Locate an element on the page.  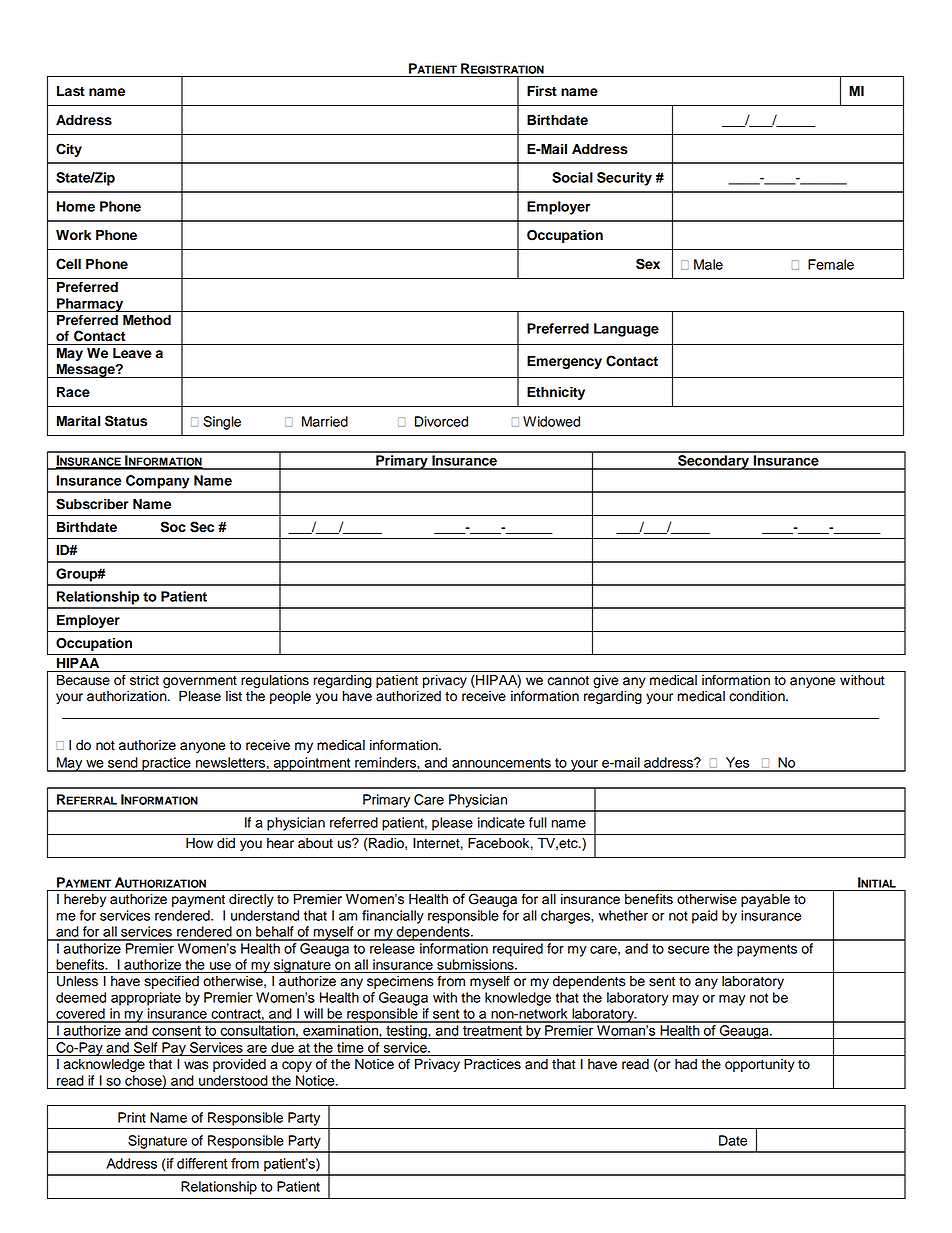
Print is located at coordinates (132, 1117).
